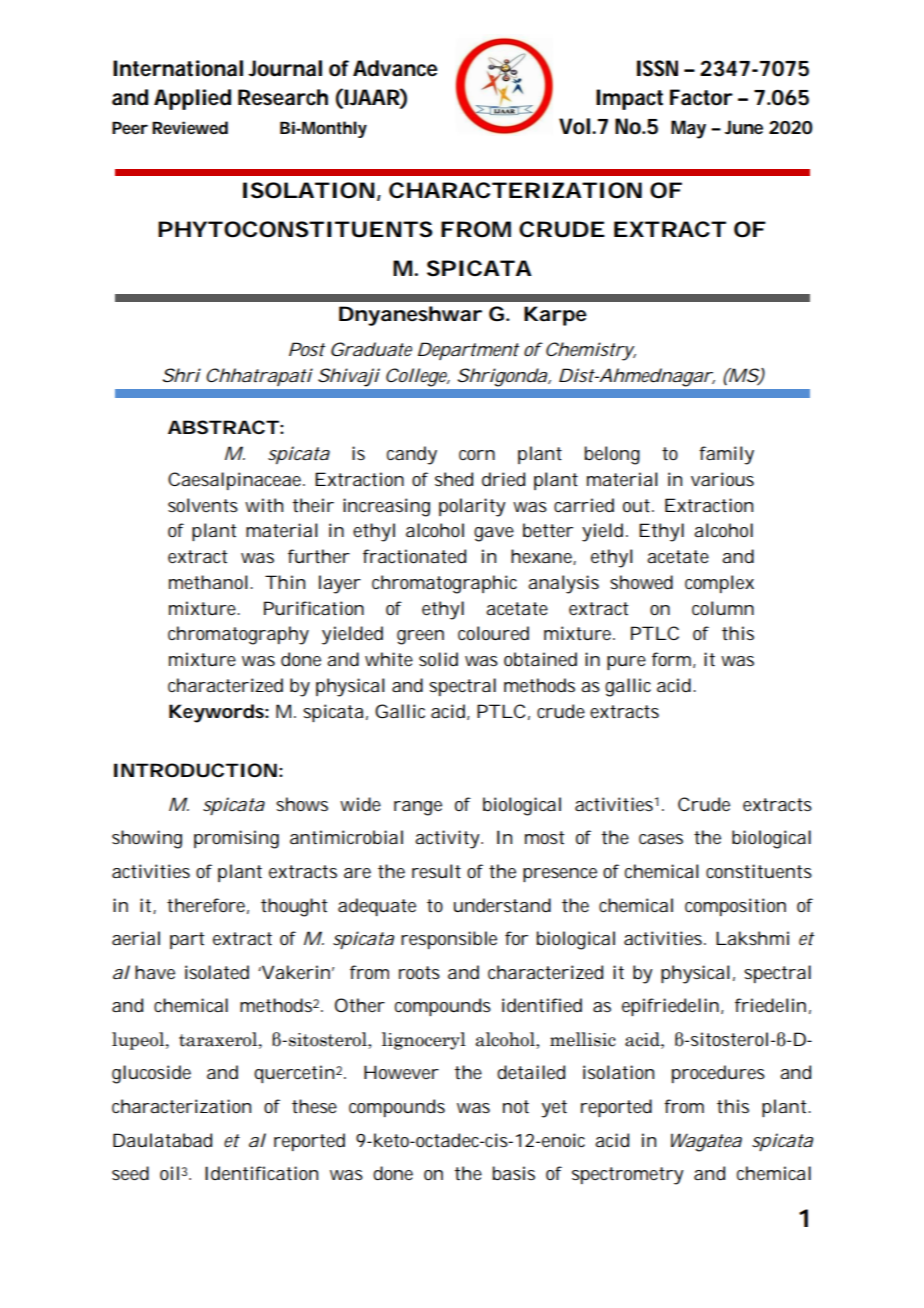  I want to click on shed, so click(454, 479).
